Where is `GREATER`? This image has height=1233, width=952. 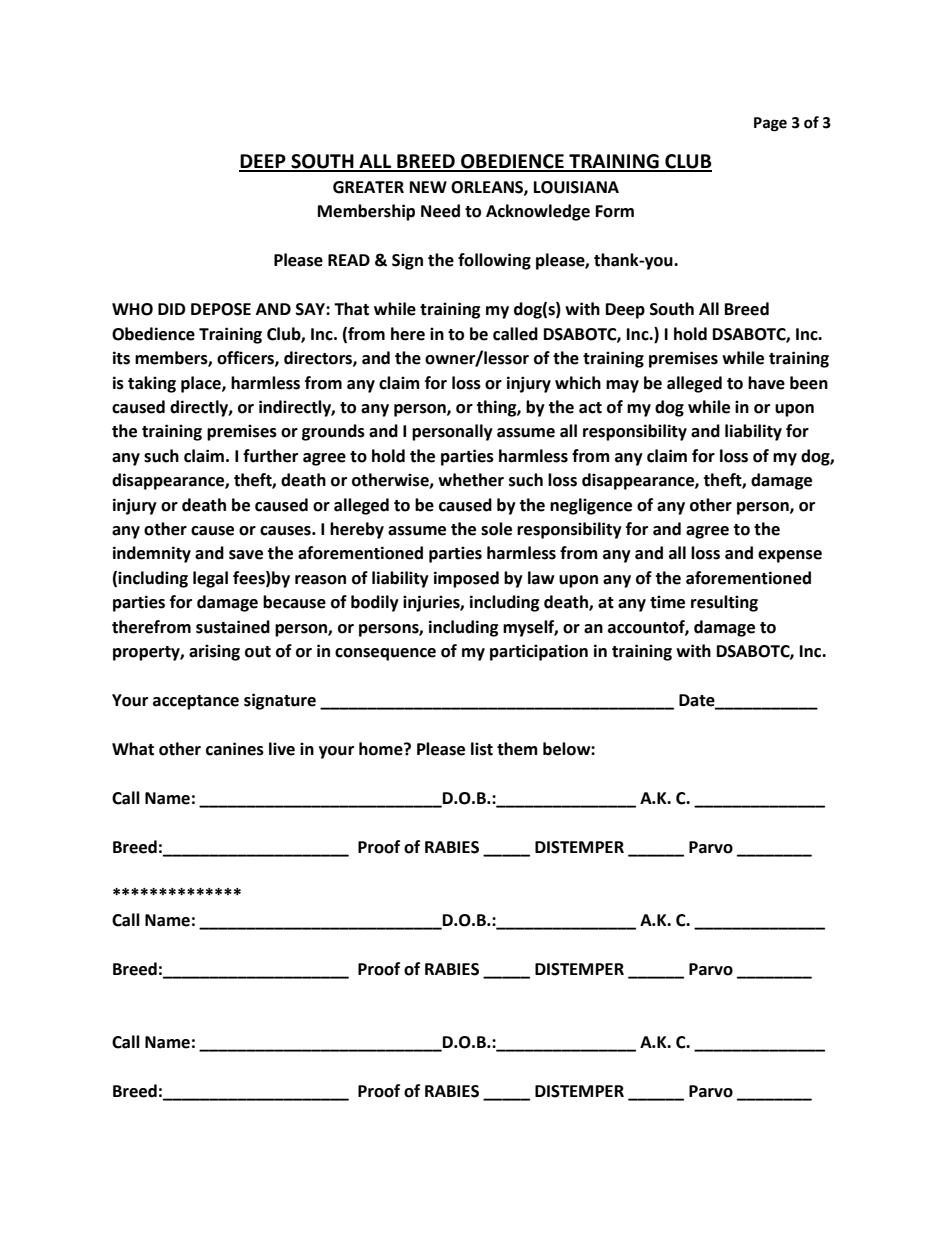
GREATER is located at coordinates (368, 187).
